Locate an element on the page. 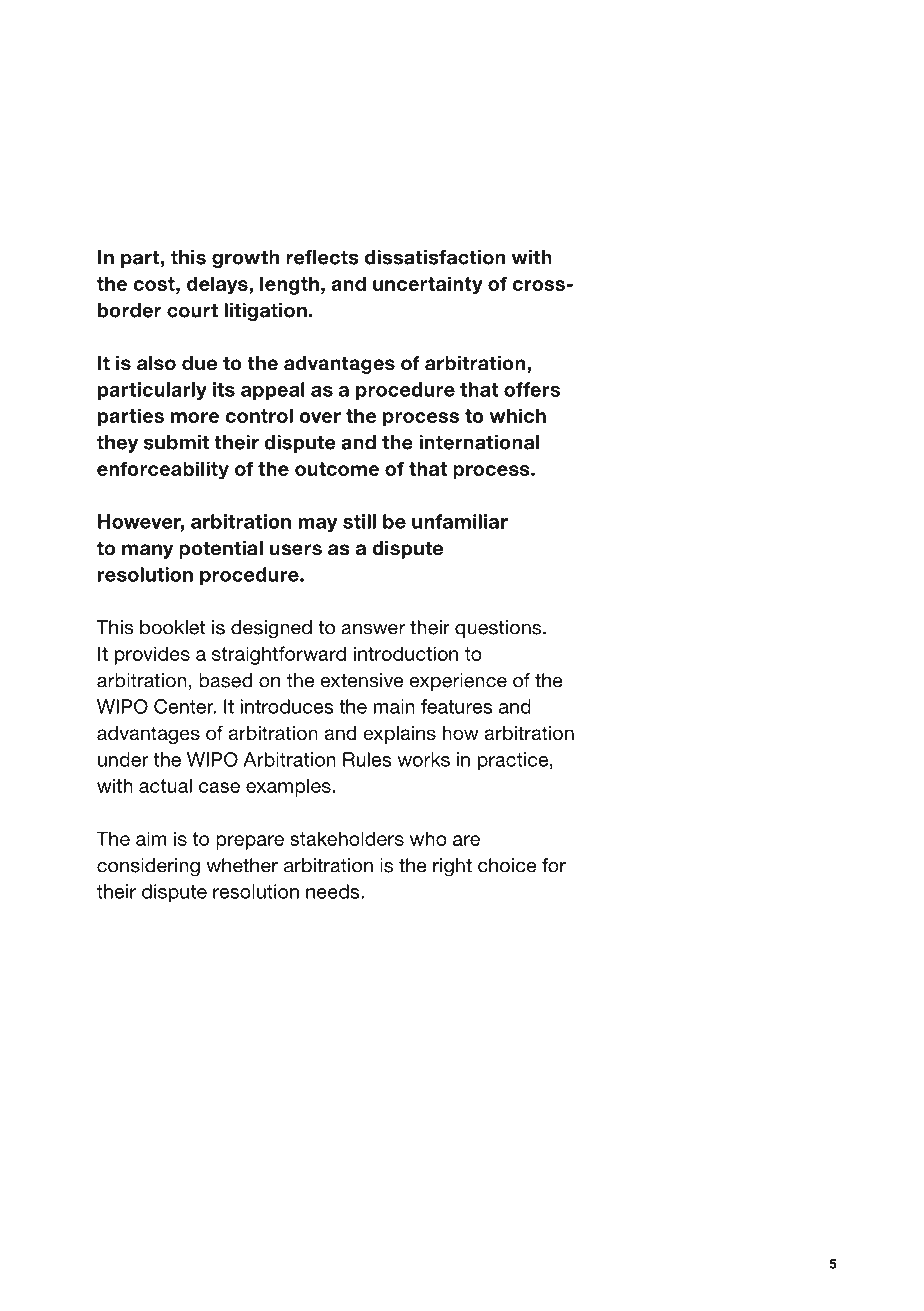  growth is located at coordinates (245, 259).
